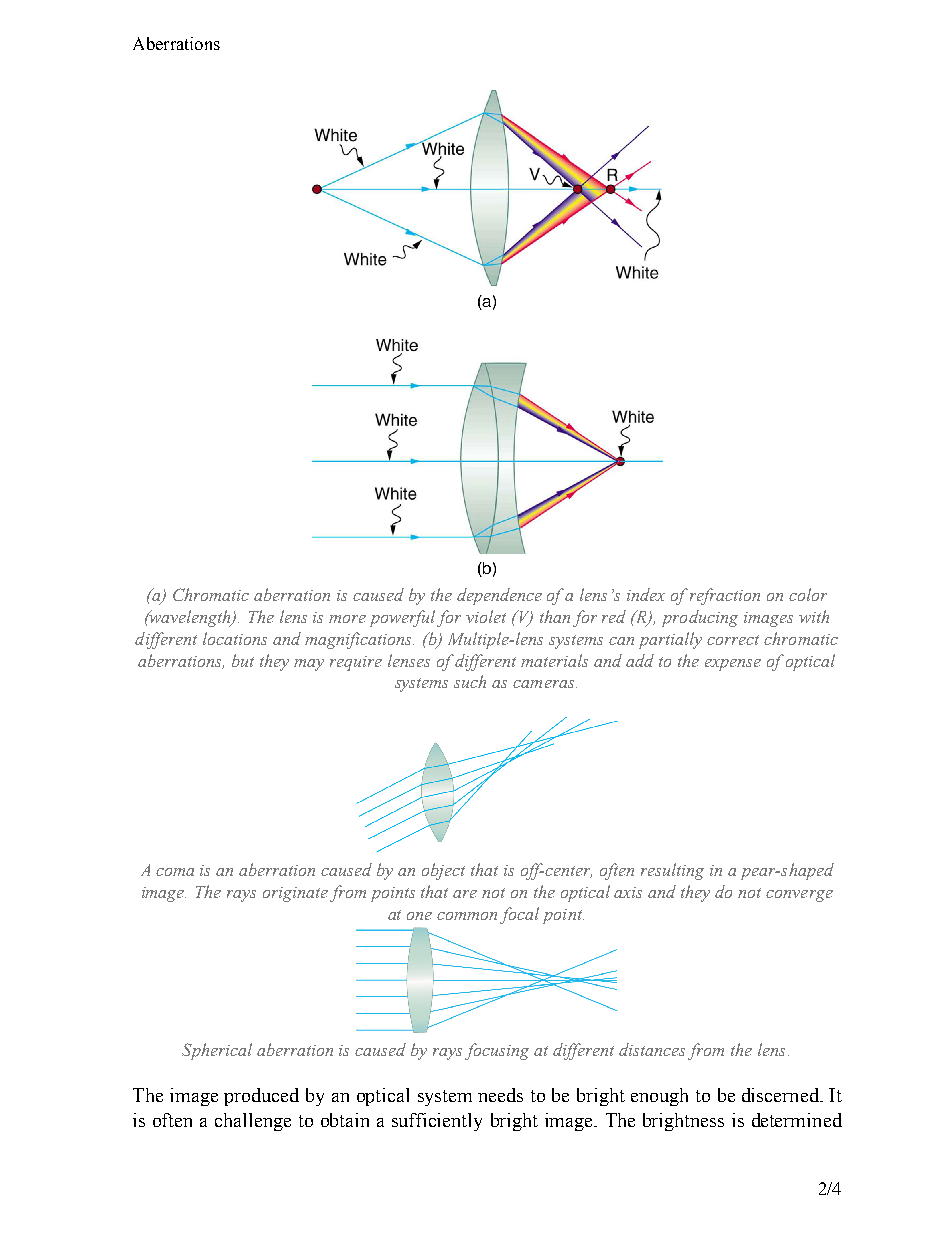 The width and height of the screenshot is (952, 1233). Describe the element at coordinates (190, 618) in the screenshot. I see `wavelength` at that location.
